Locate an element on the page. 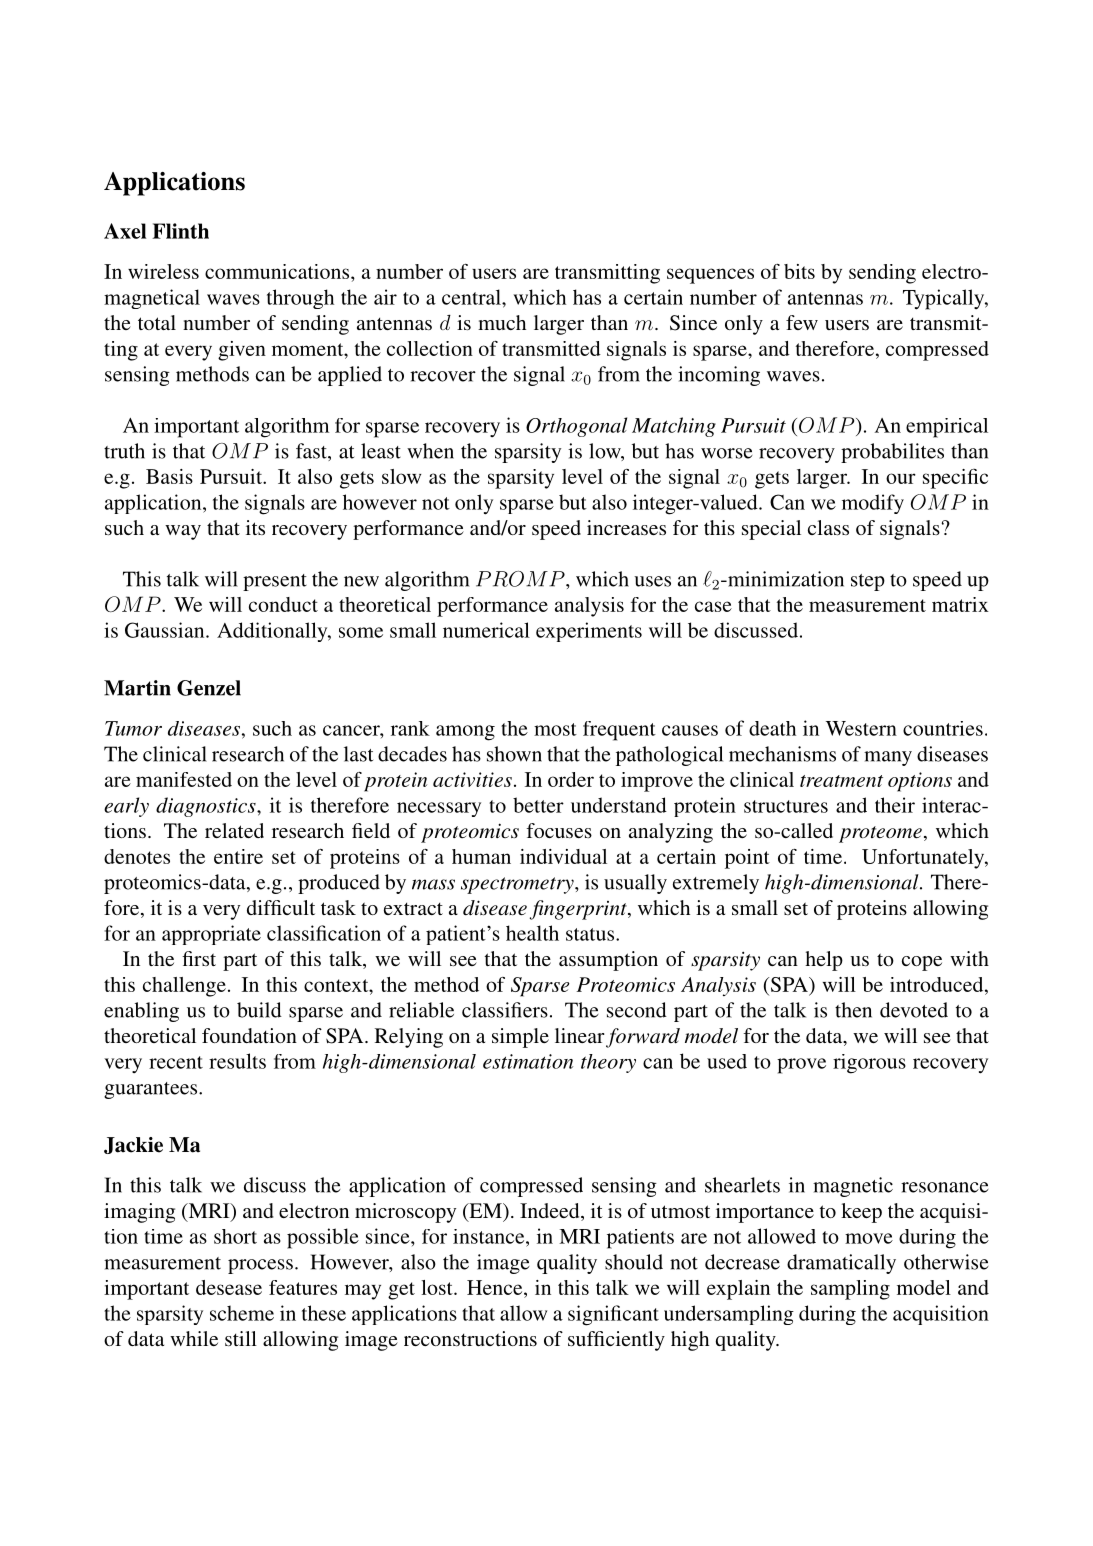 This page has height=1546, width=1093. scheme is located at coordinates (242, 1313).
